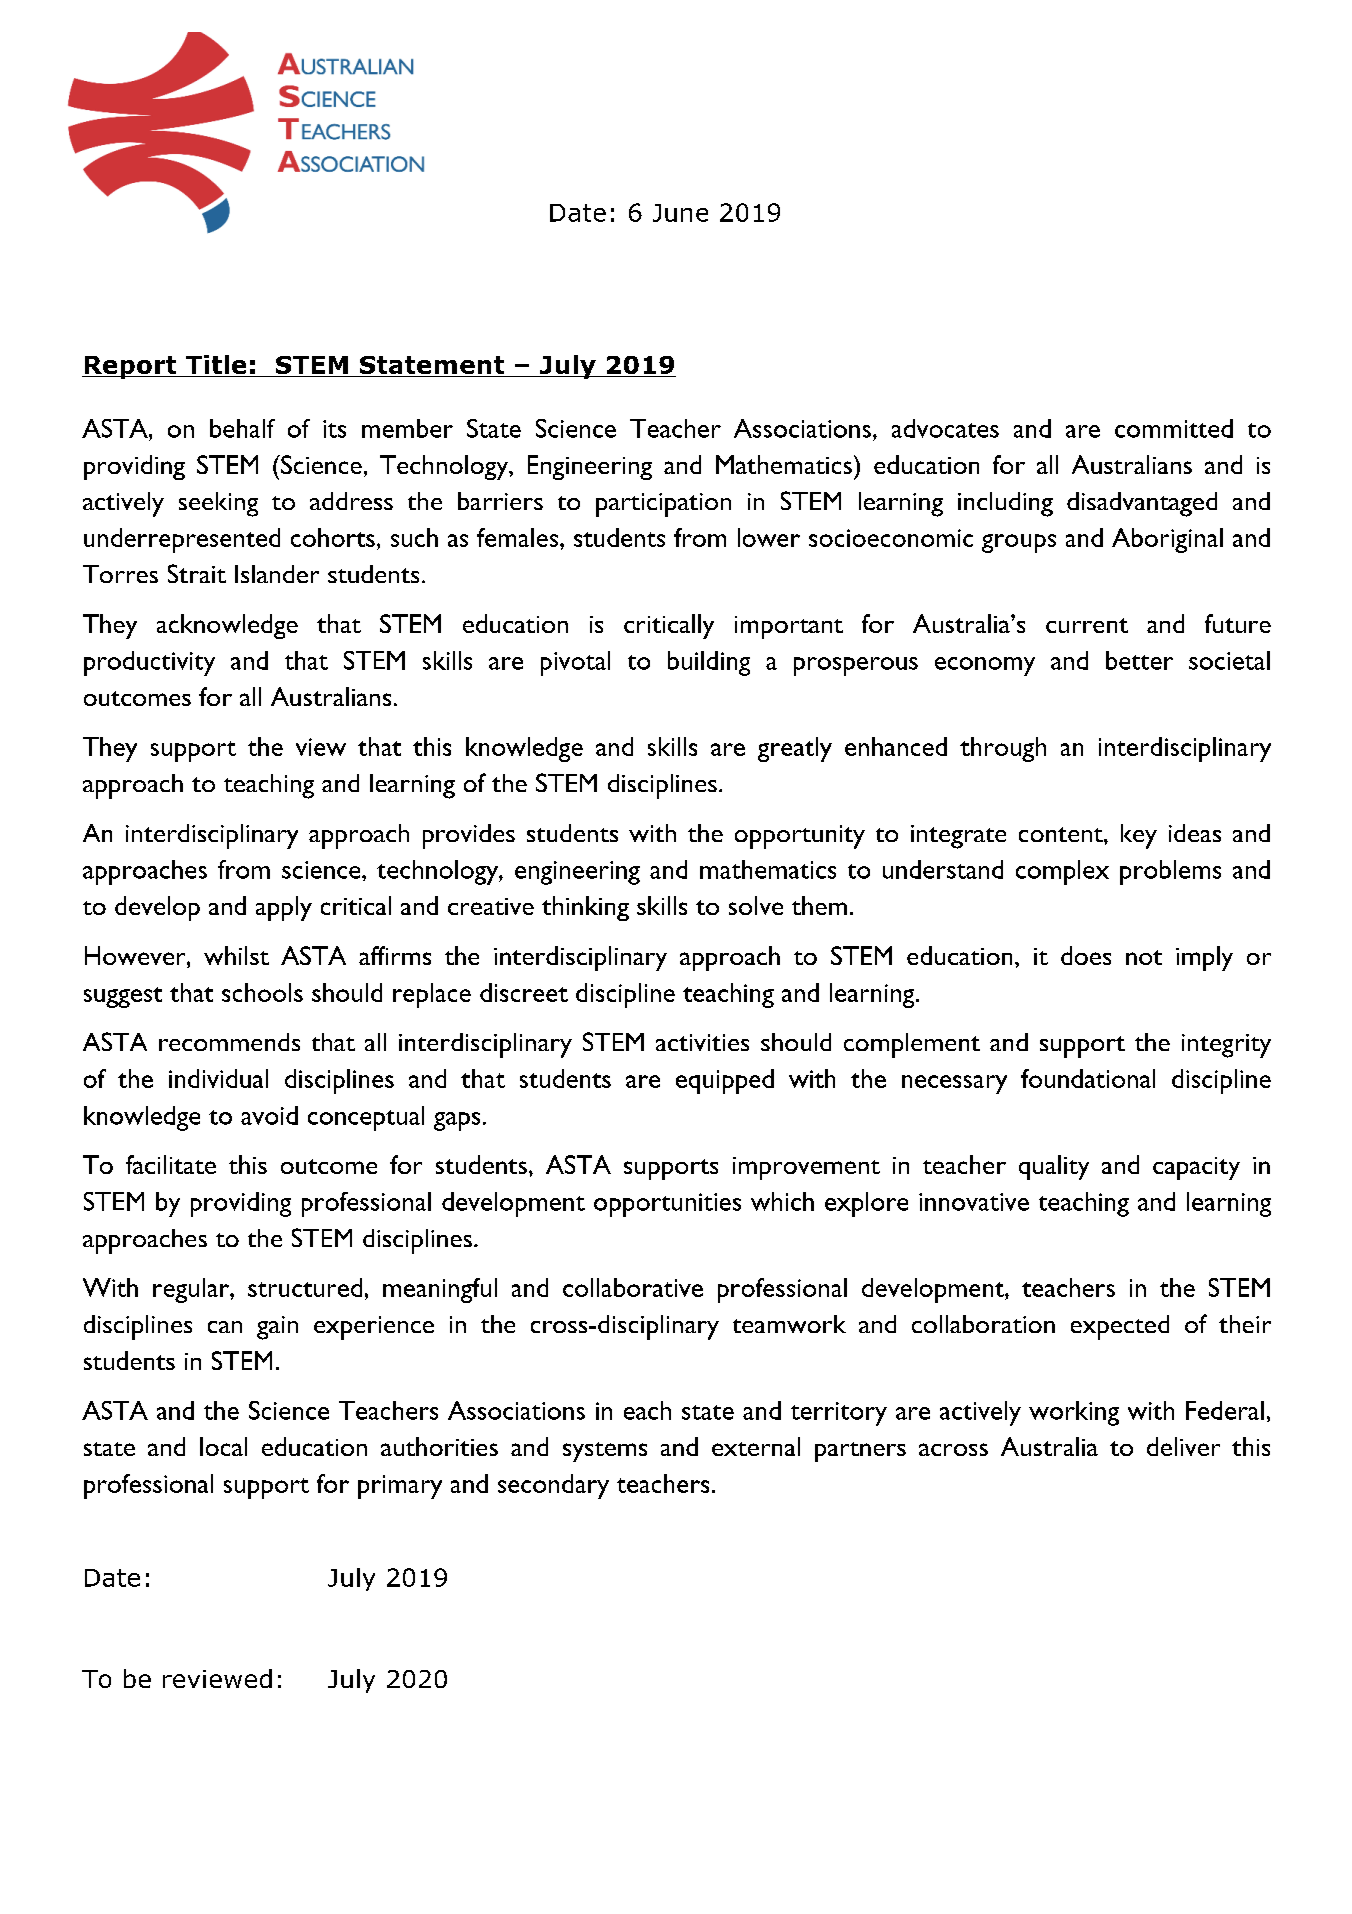  Describe the element at coordinates (680, 213) in the document. I see `June` at that location.
